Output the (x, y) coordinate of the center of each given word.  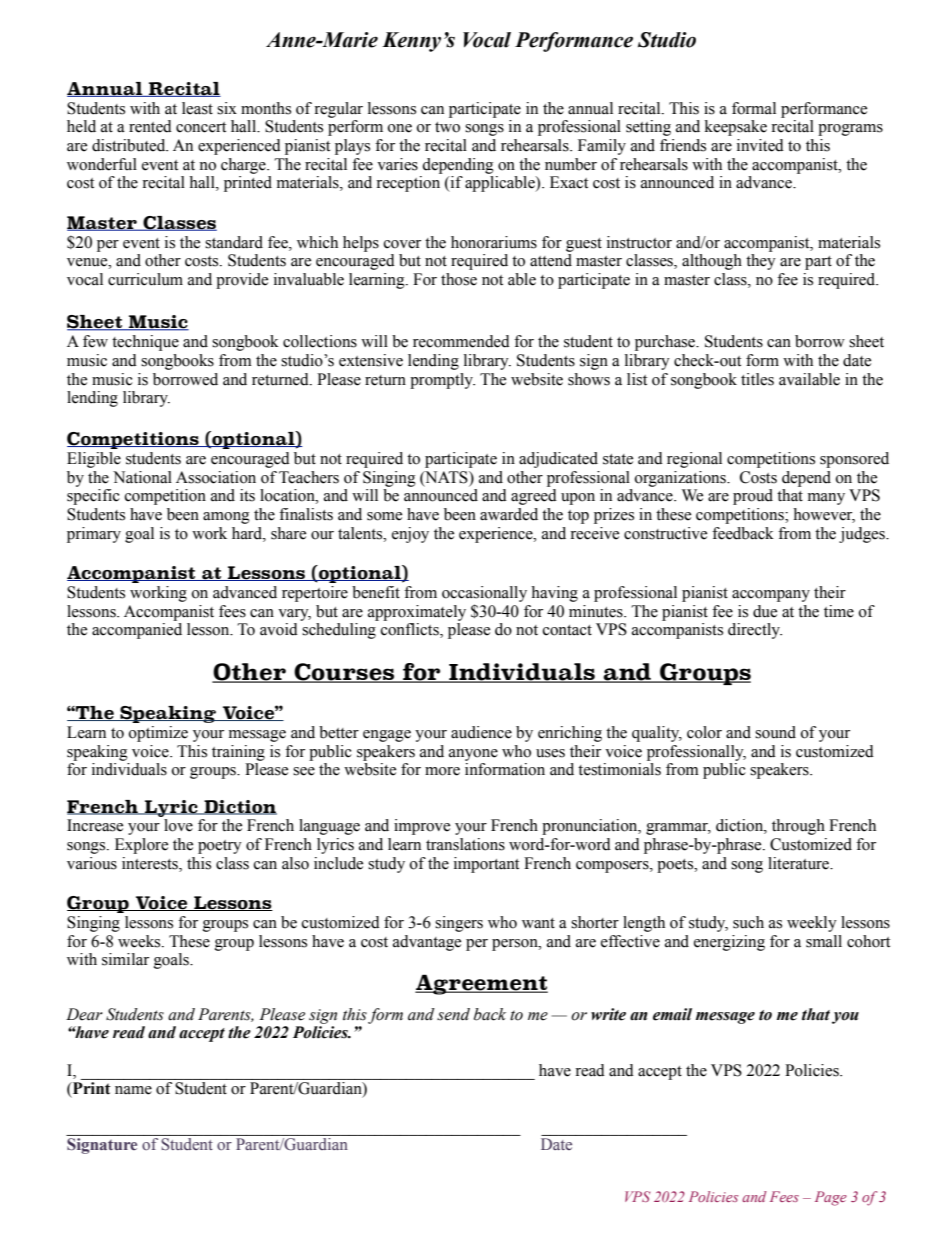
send (453, 1014)
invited (760, 145)
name (133, 1090)
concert (201, 127)
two (447, 127)
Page (831, 1198)
